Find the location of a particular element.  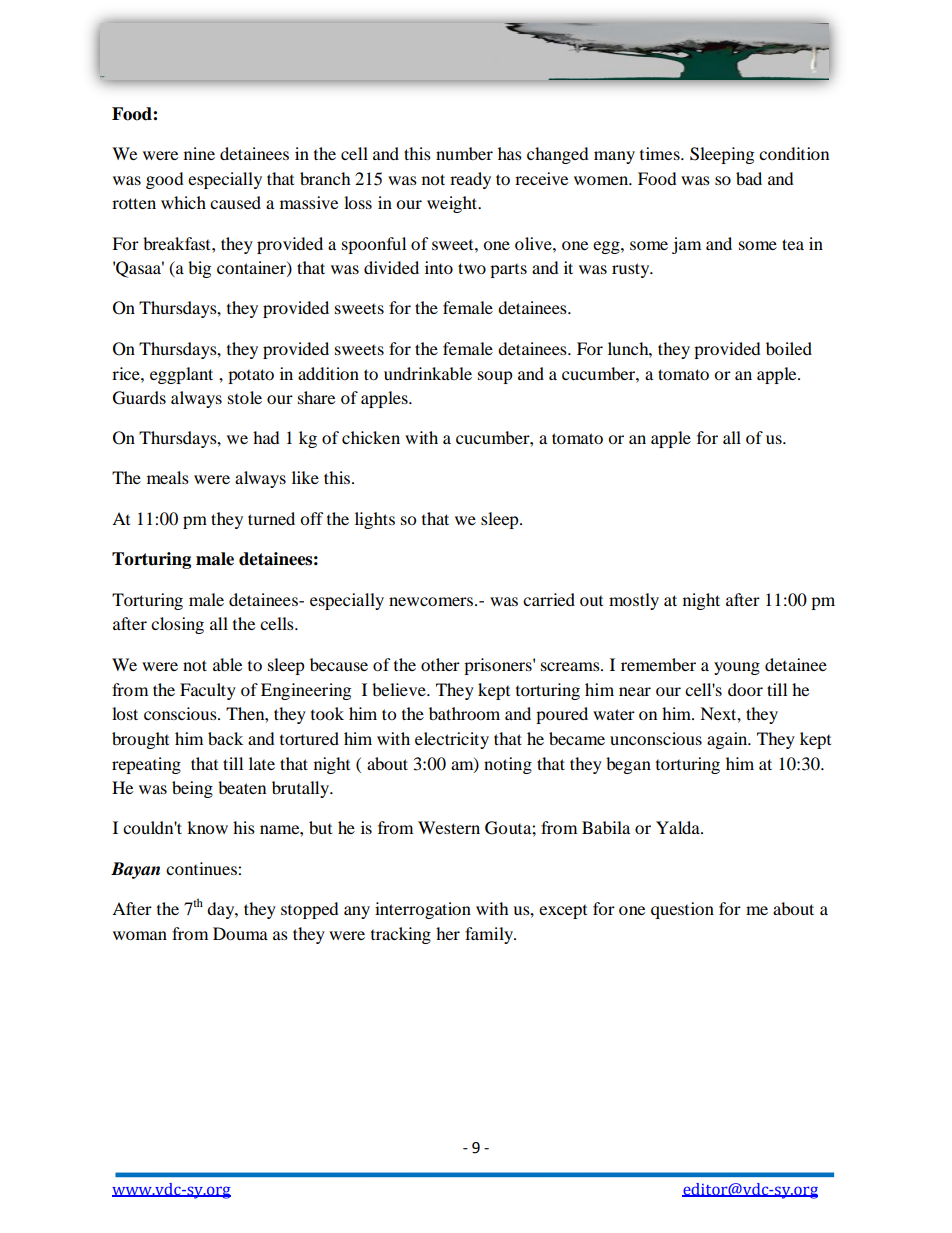

closing is located at coordinates (177, 625).
